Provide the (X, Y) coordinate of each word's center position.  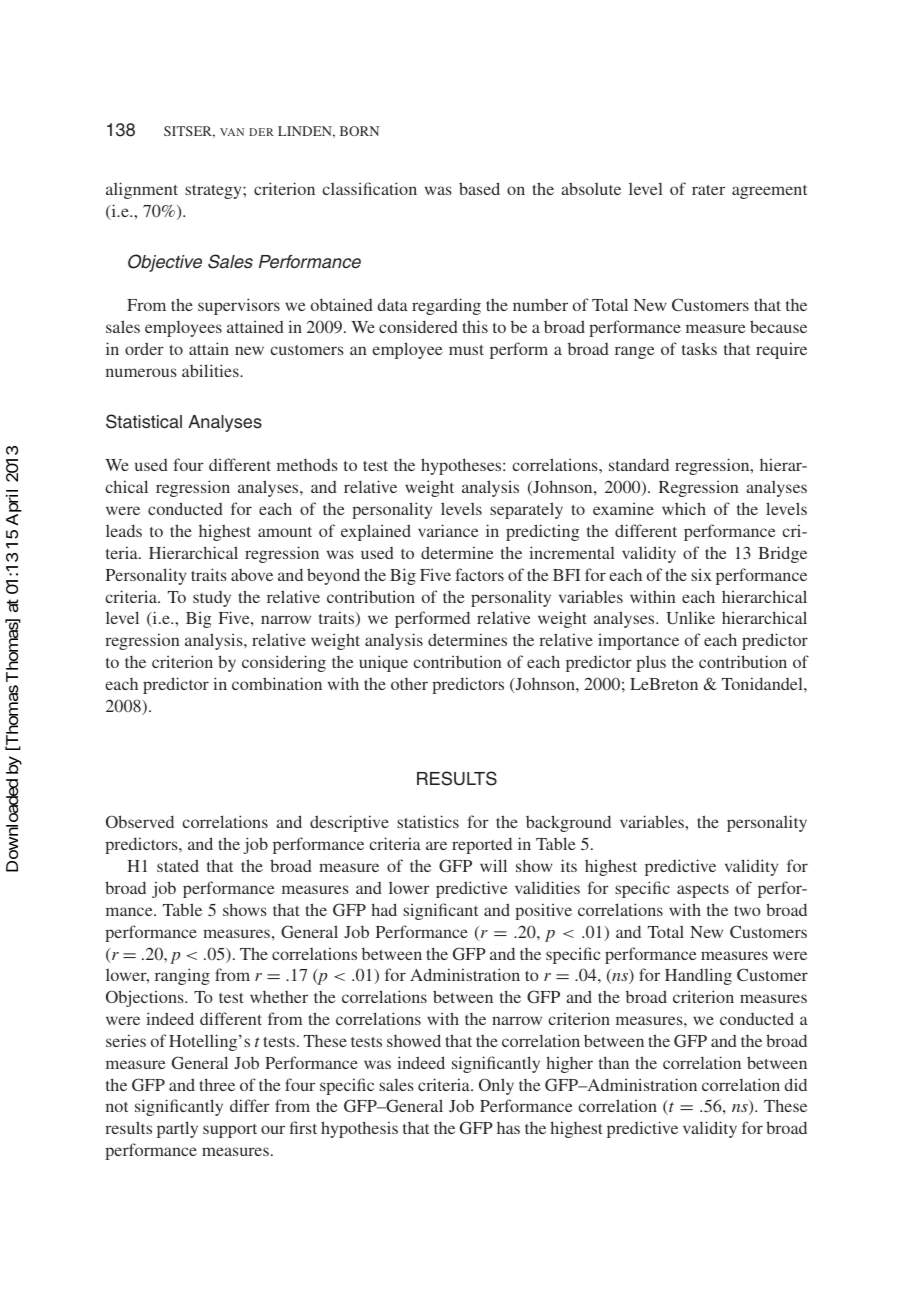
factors (479, 574)
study (212, 599)
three (217, 1084)
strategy (214, 192)
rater (708, 190)
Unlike (690, 618)
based (479, 188)
